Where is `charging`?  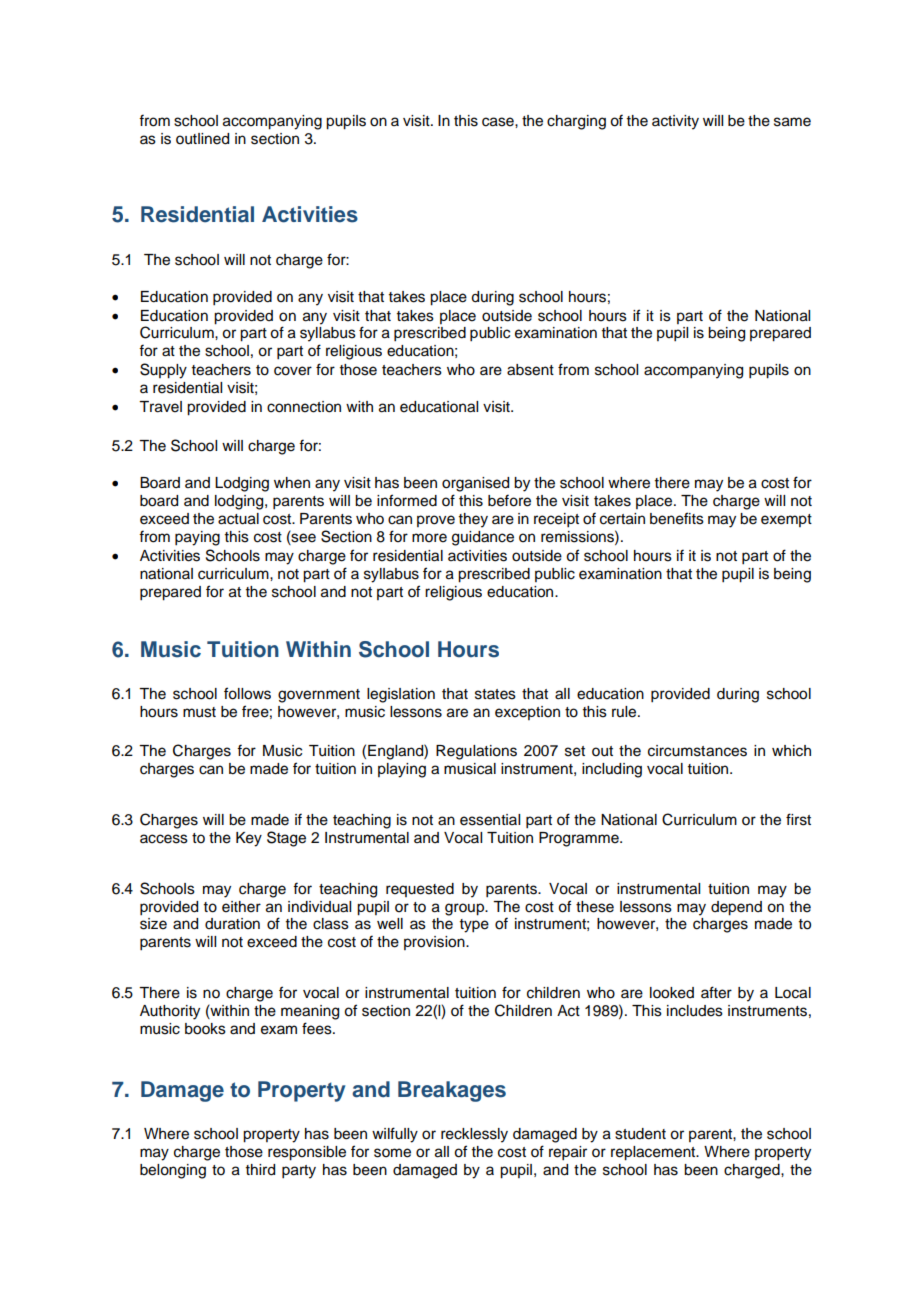 charging is located at coordinates (576, 122).
